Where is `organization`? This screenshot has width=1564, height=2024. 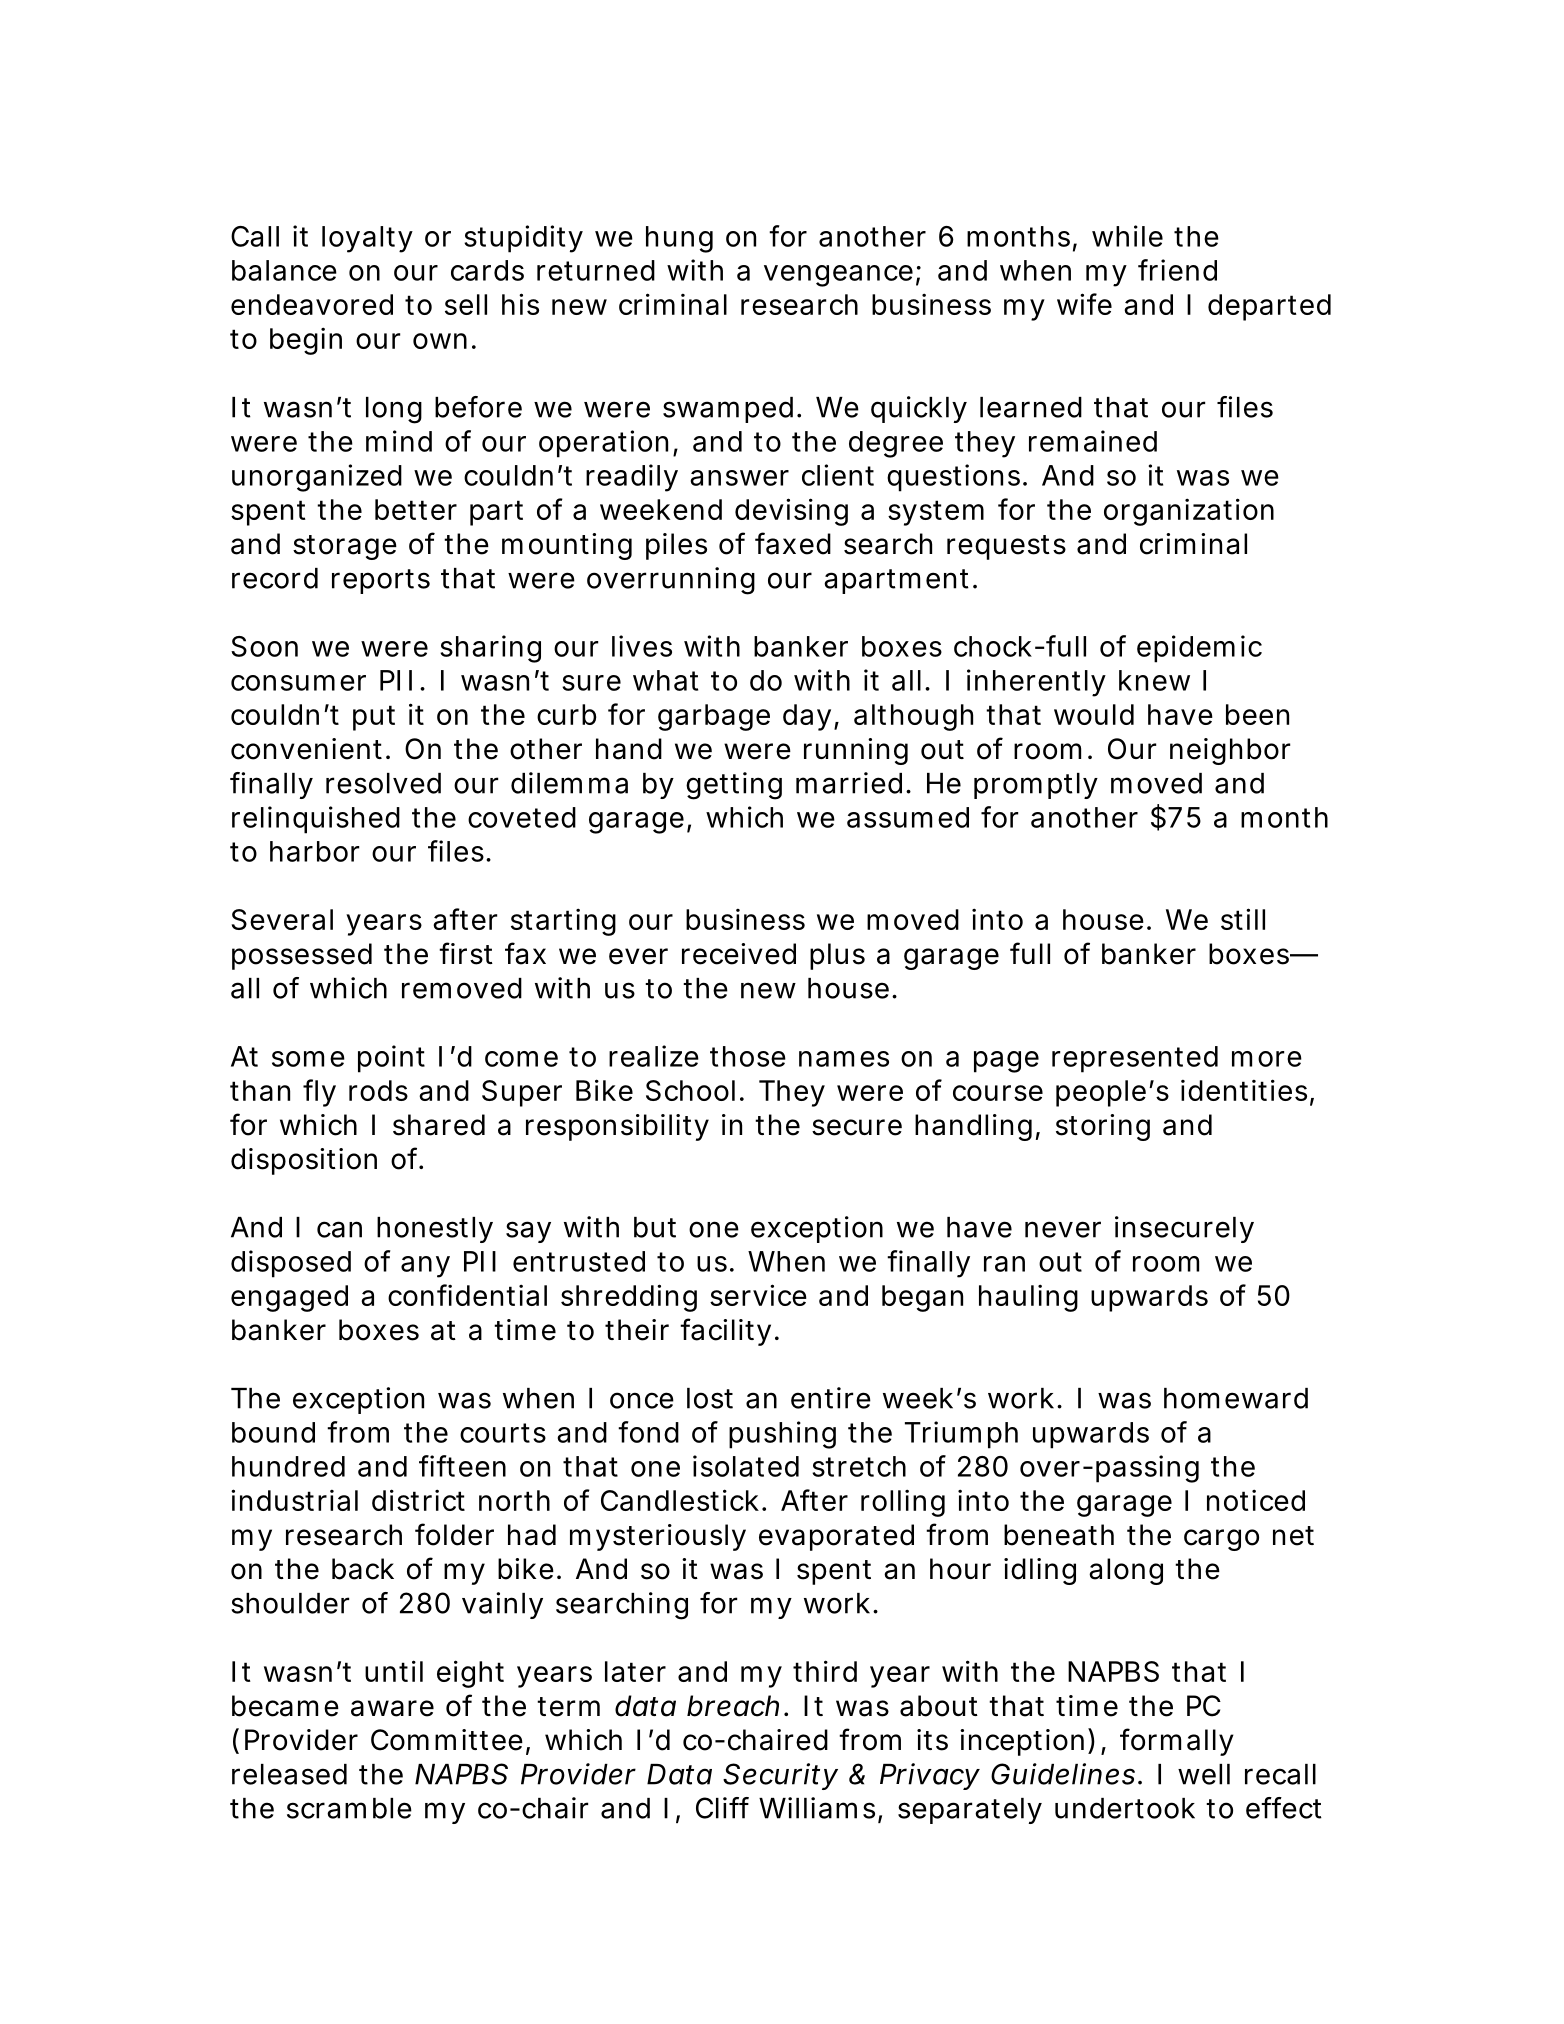 organization is located at coordinates (1189, 512).
